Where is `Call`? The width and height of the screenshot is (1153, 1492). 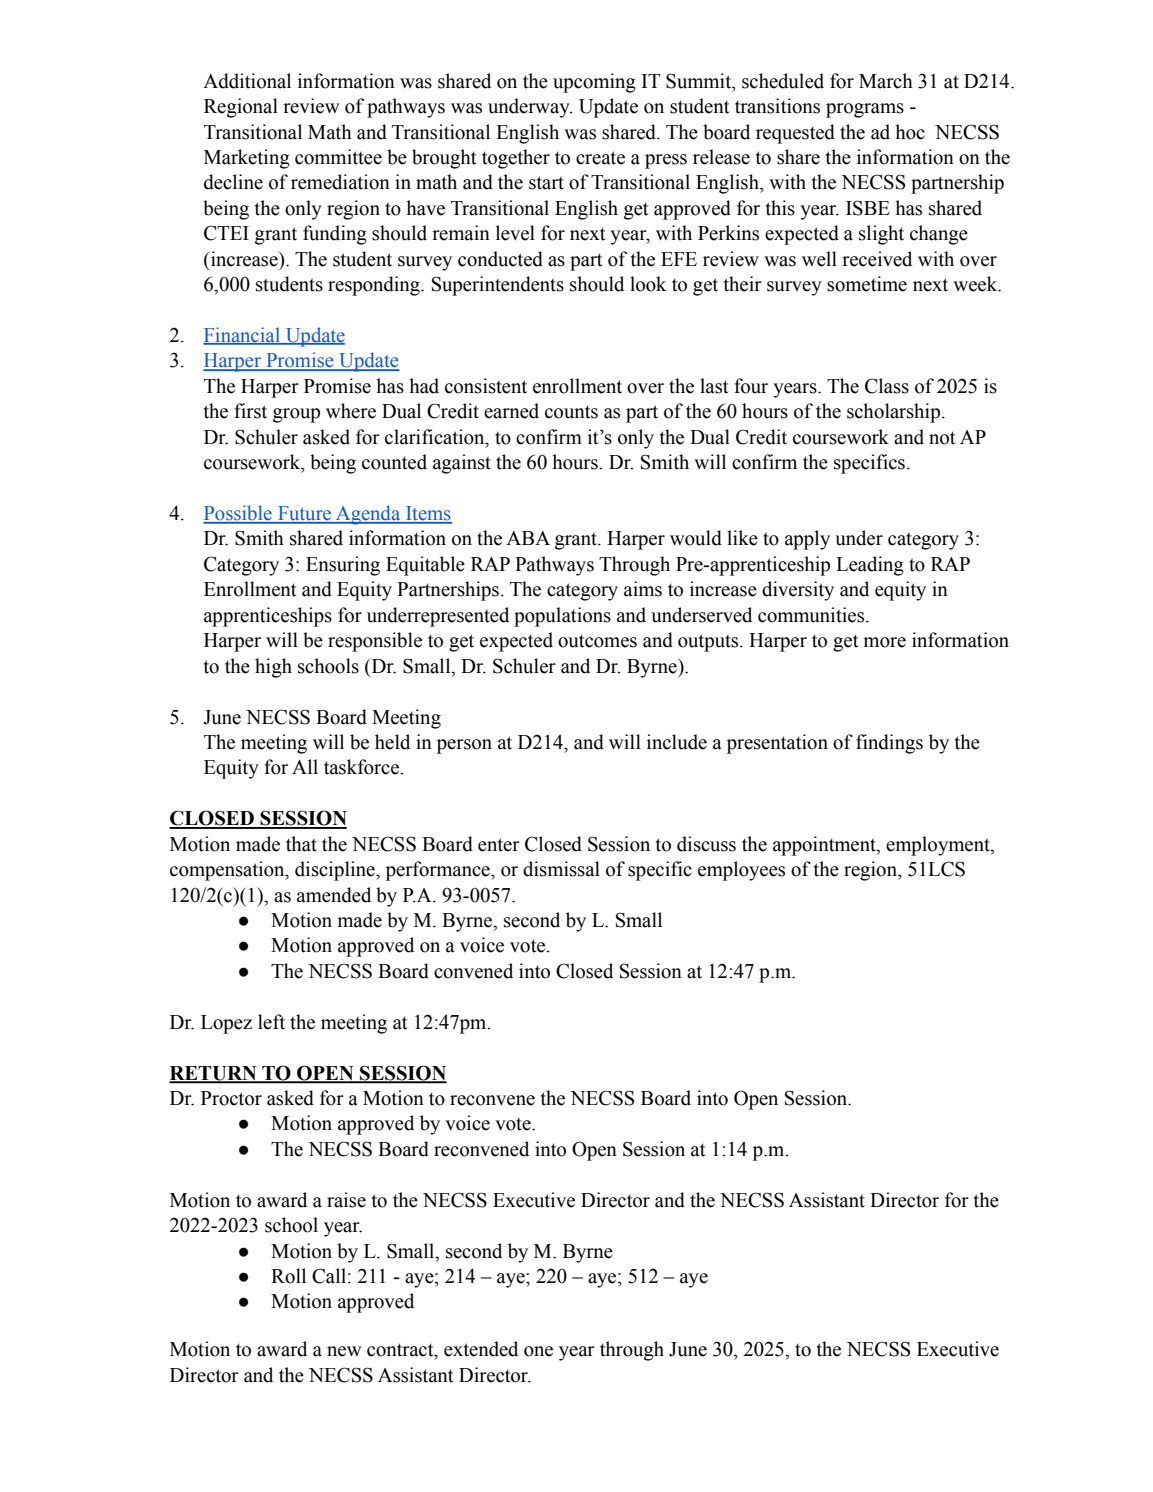
Call is located at coordinates (330, 1276).
